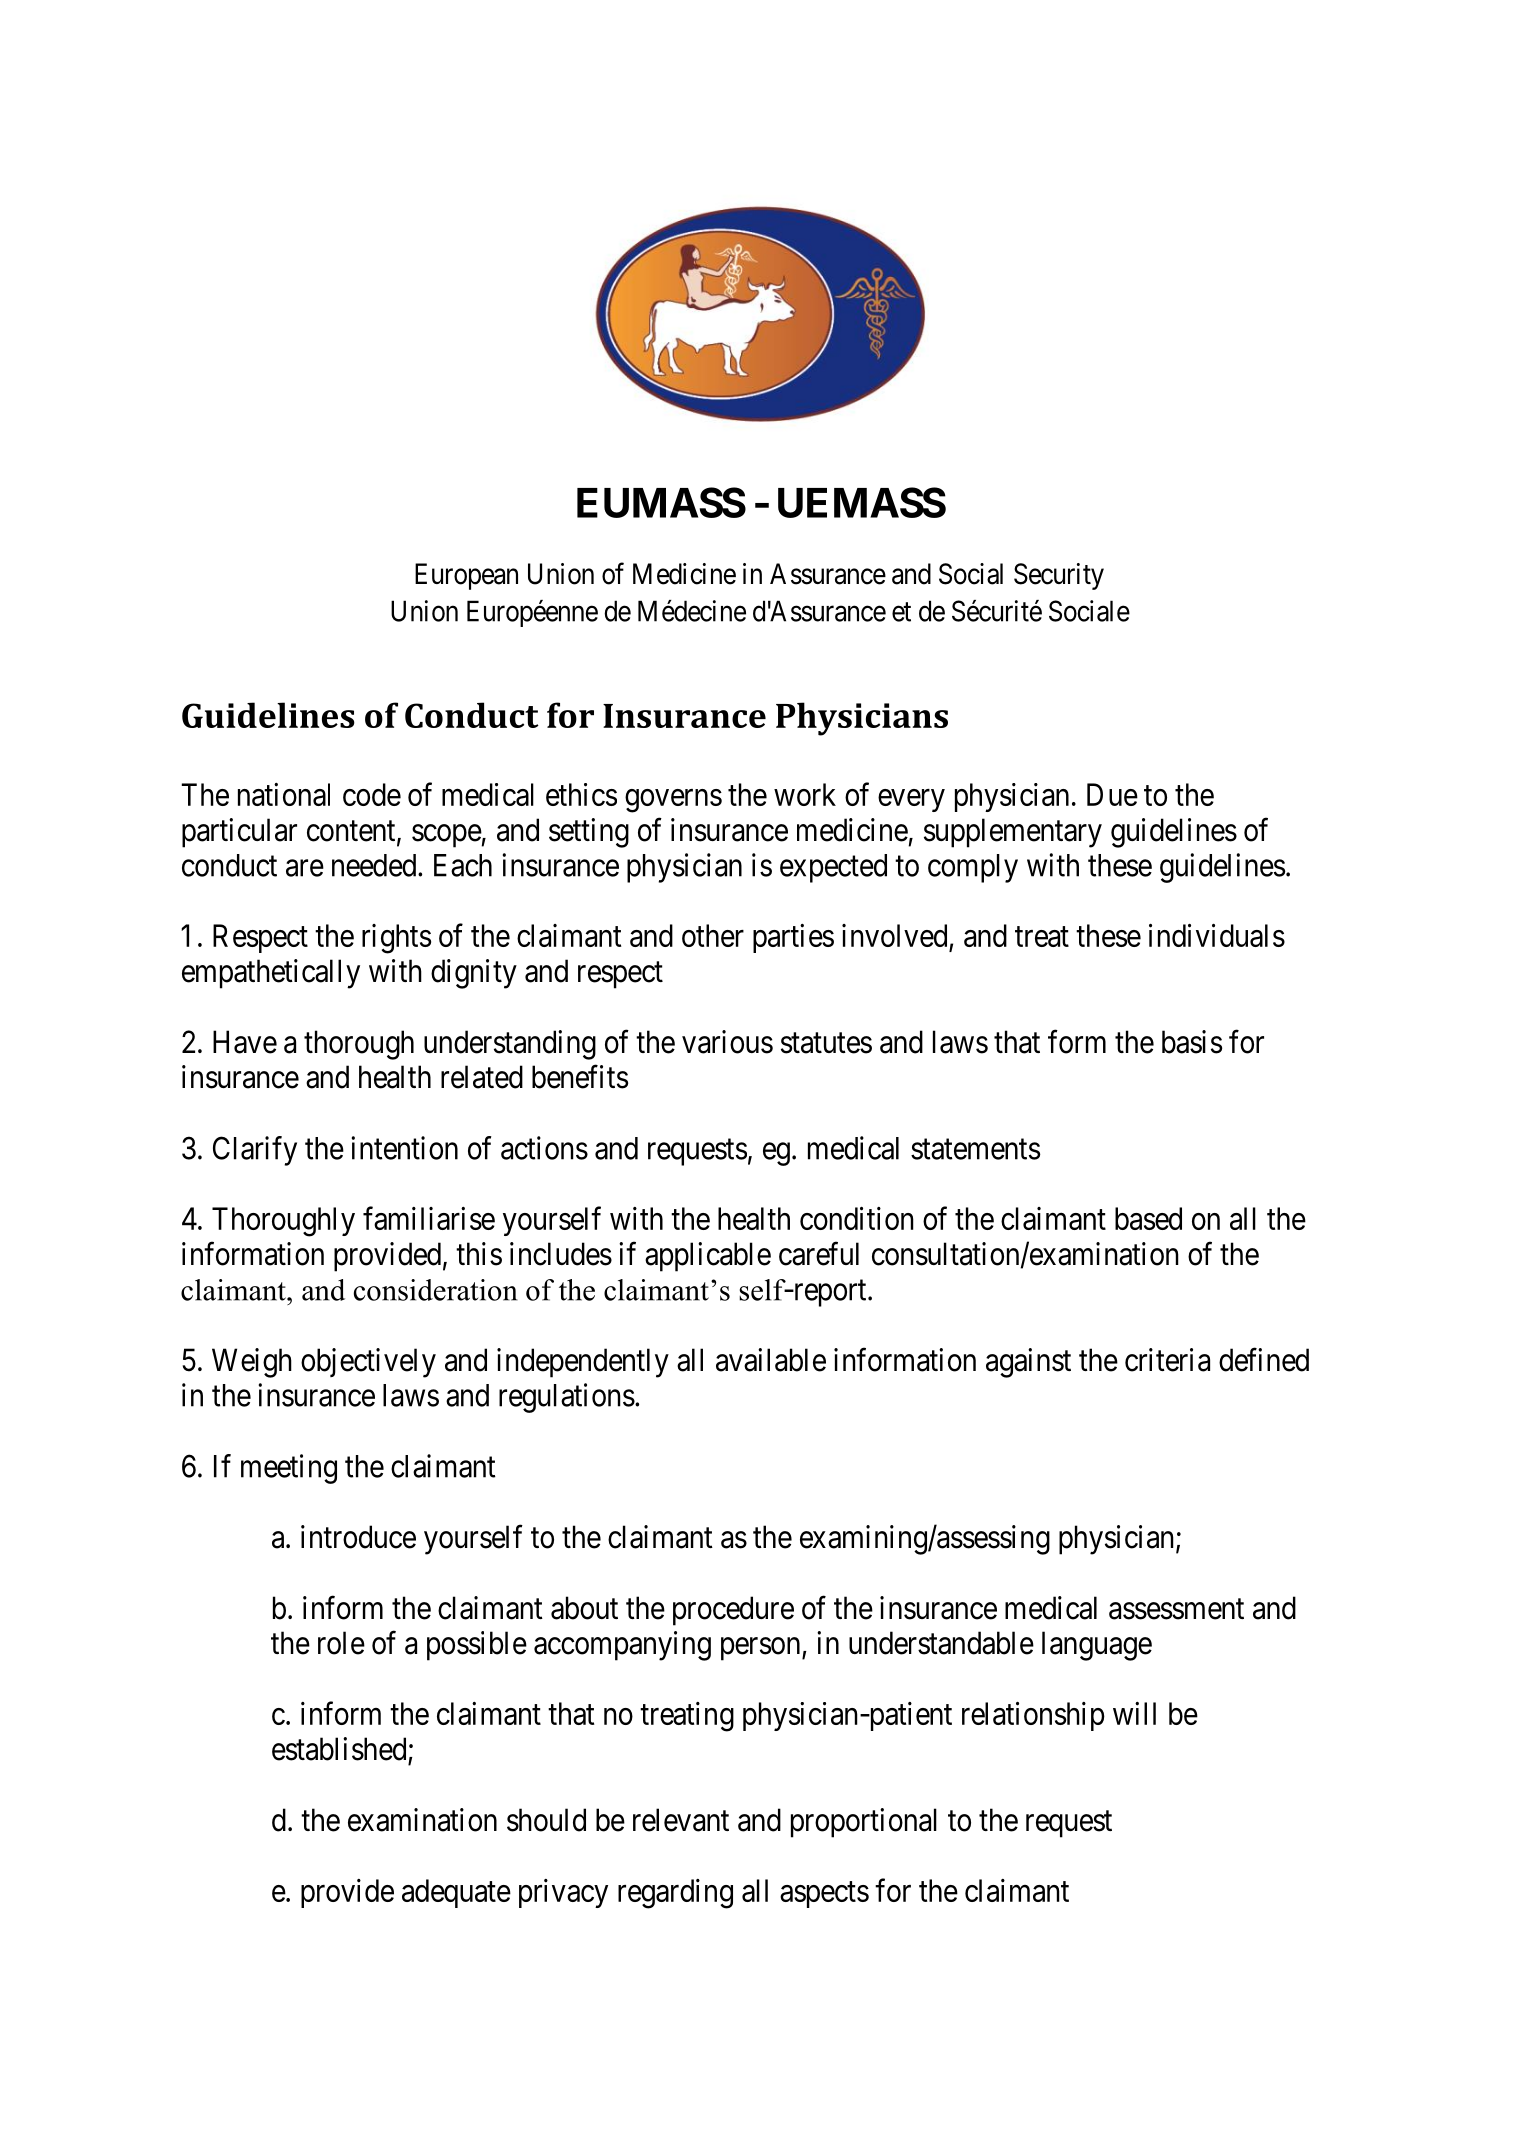 This page has height=2146, width=1518. Describe the element at coordinates (341, 1643) in the page. I see `role` at that location.
